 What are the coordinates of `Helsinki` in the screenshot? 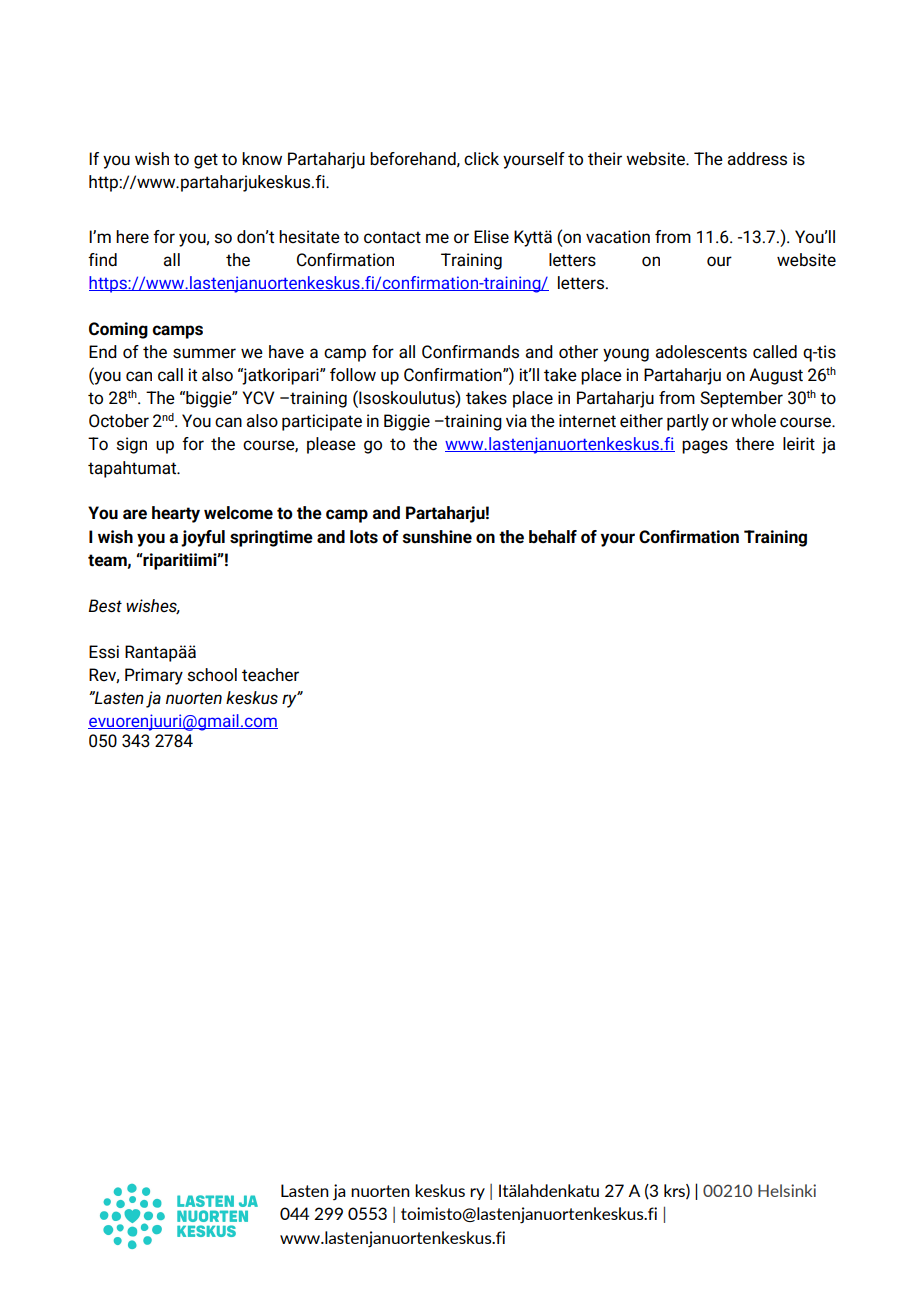 It's located at (787, 1190).
